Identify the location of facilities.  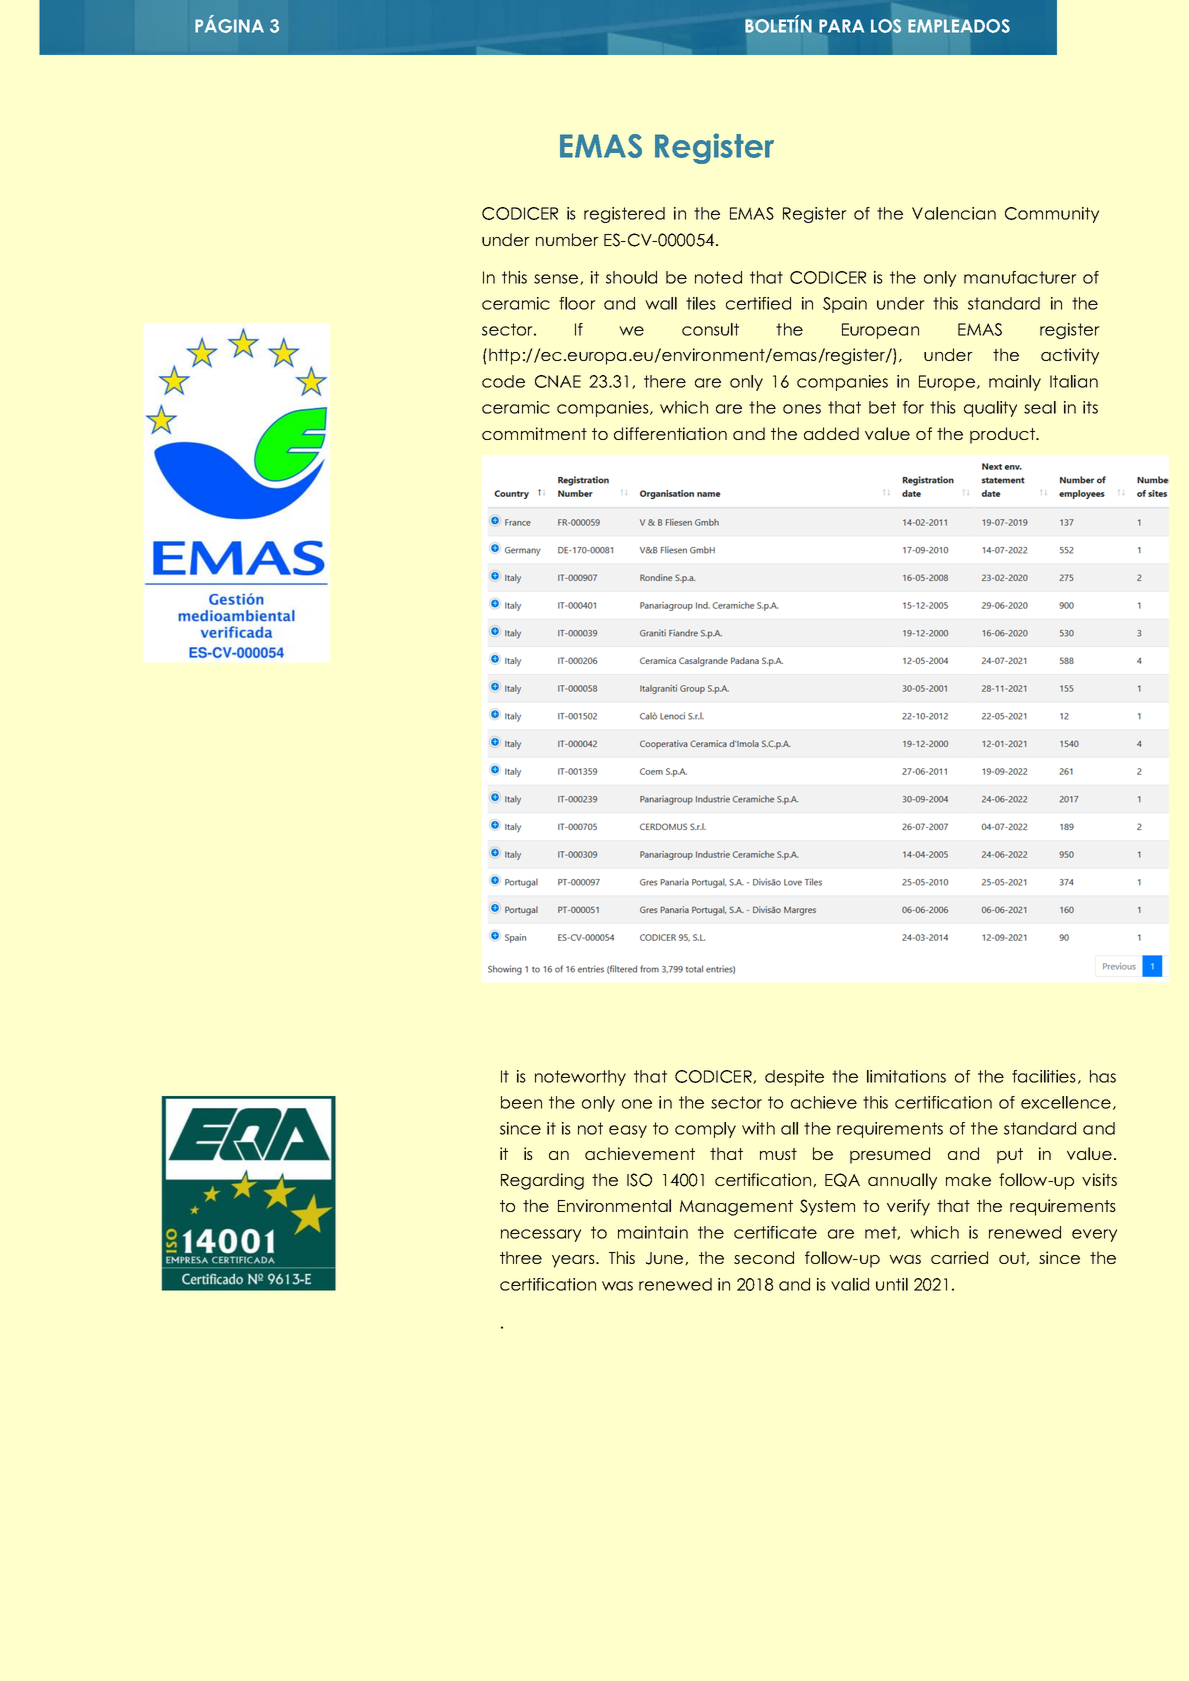
(1044, 1076).
